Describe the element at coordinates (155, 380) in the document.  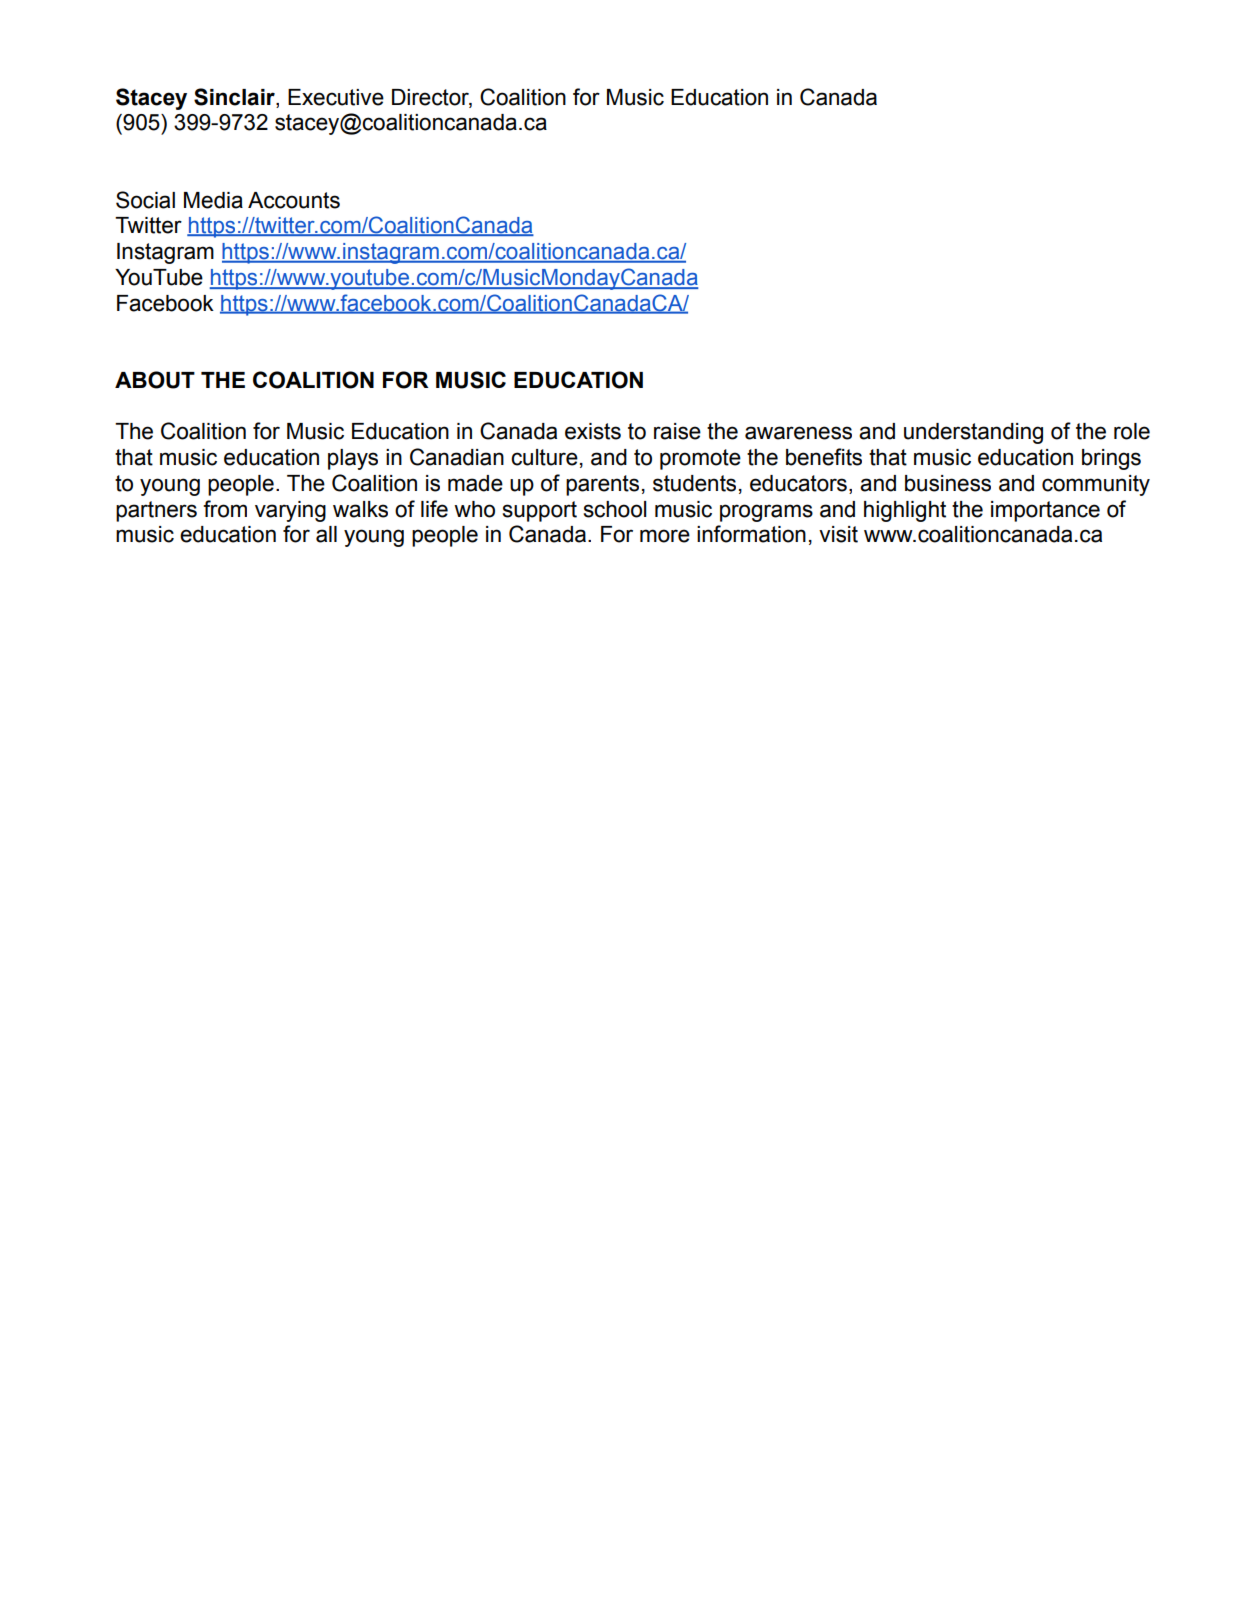
I see `ABOUT` at that location.
